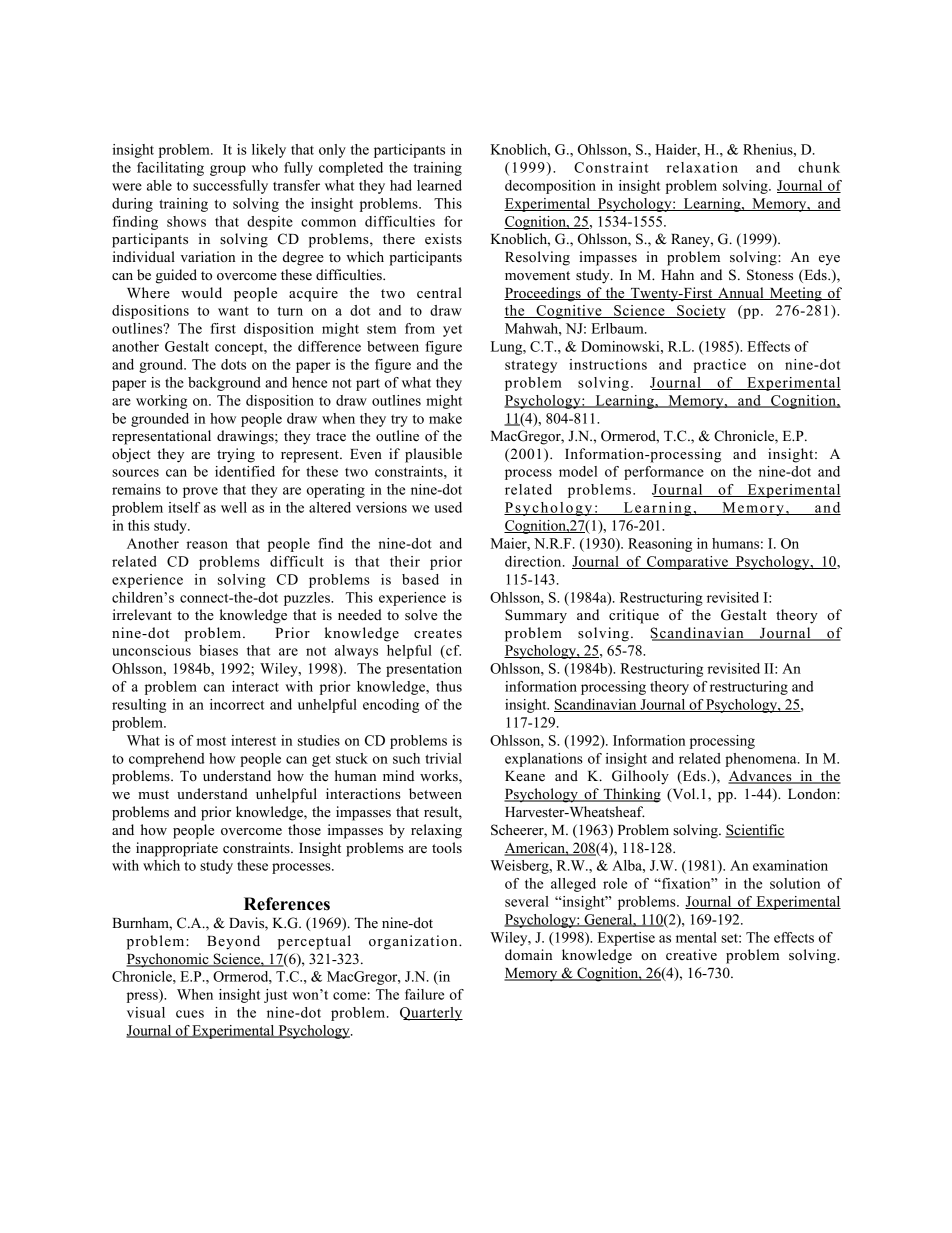  Describe the element at coordinates (634, 616) in the page. I see `critique` at that location.
